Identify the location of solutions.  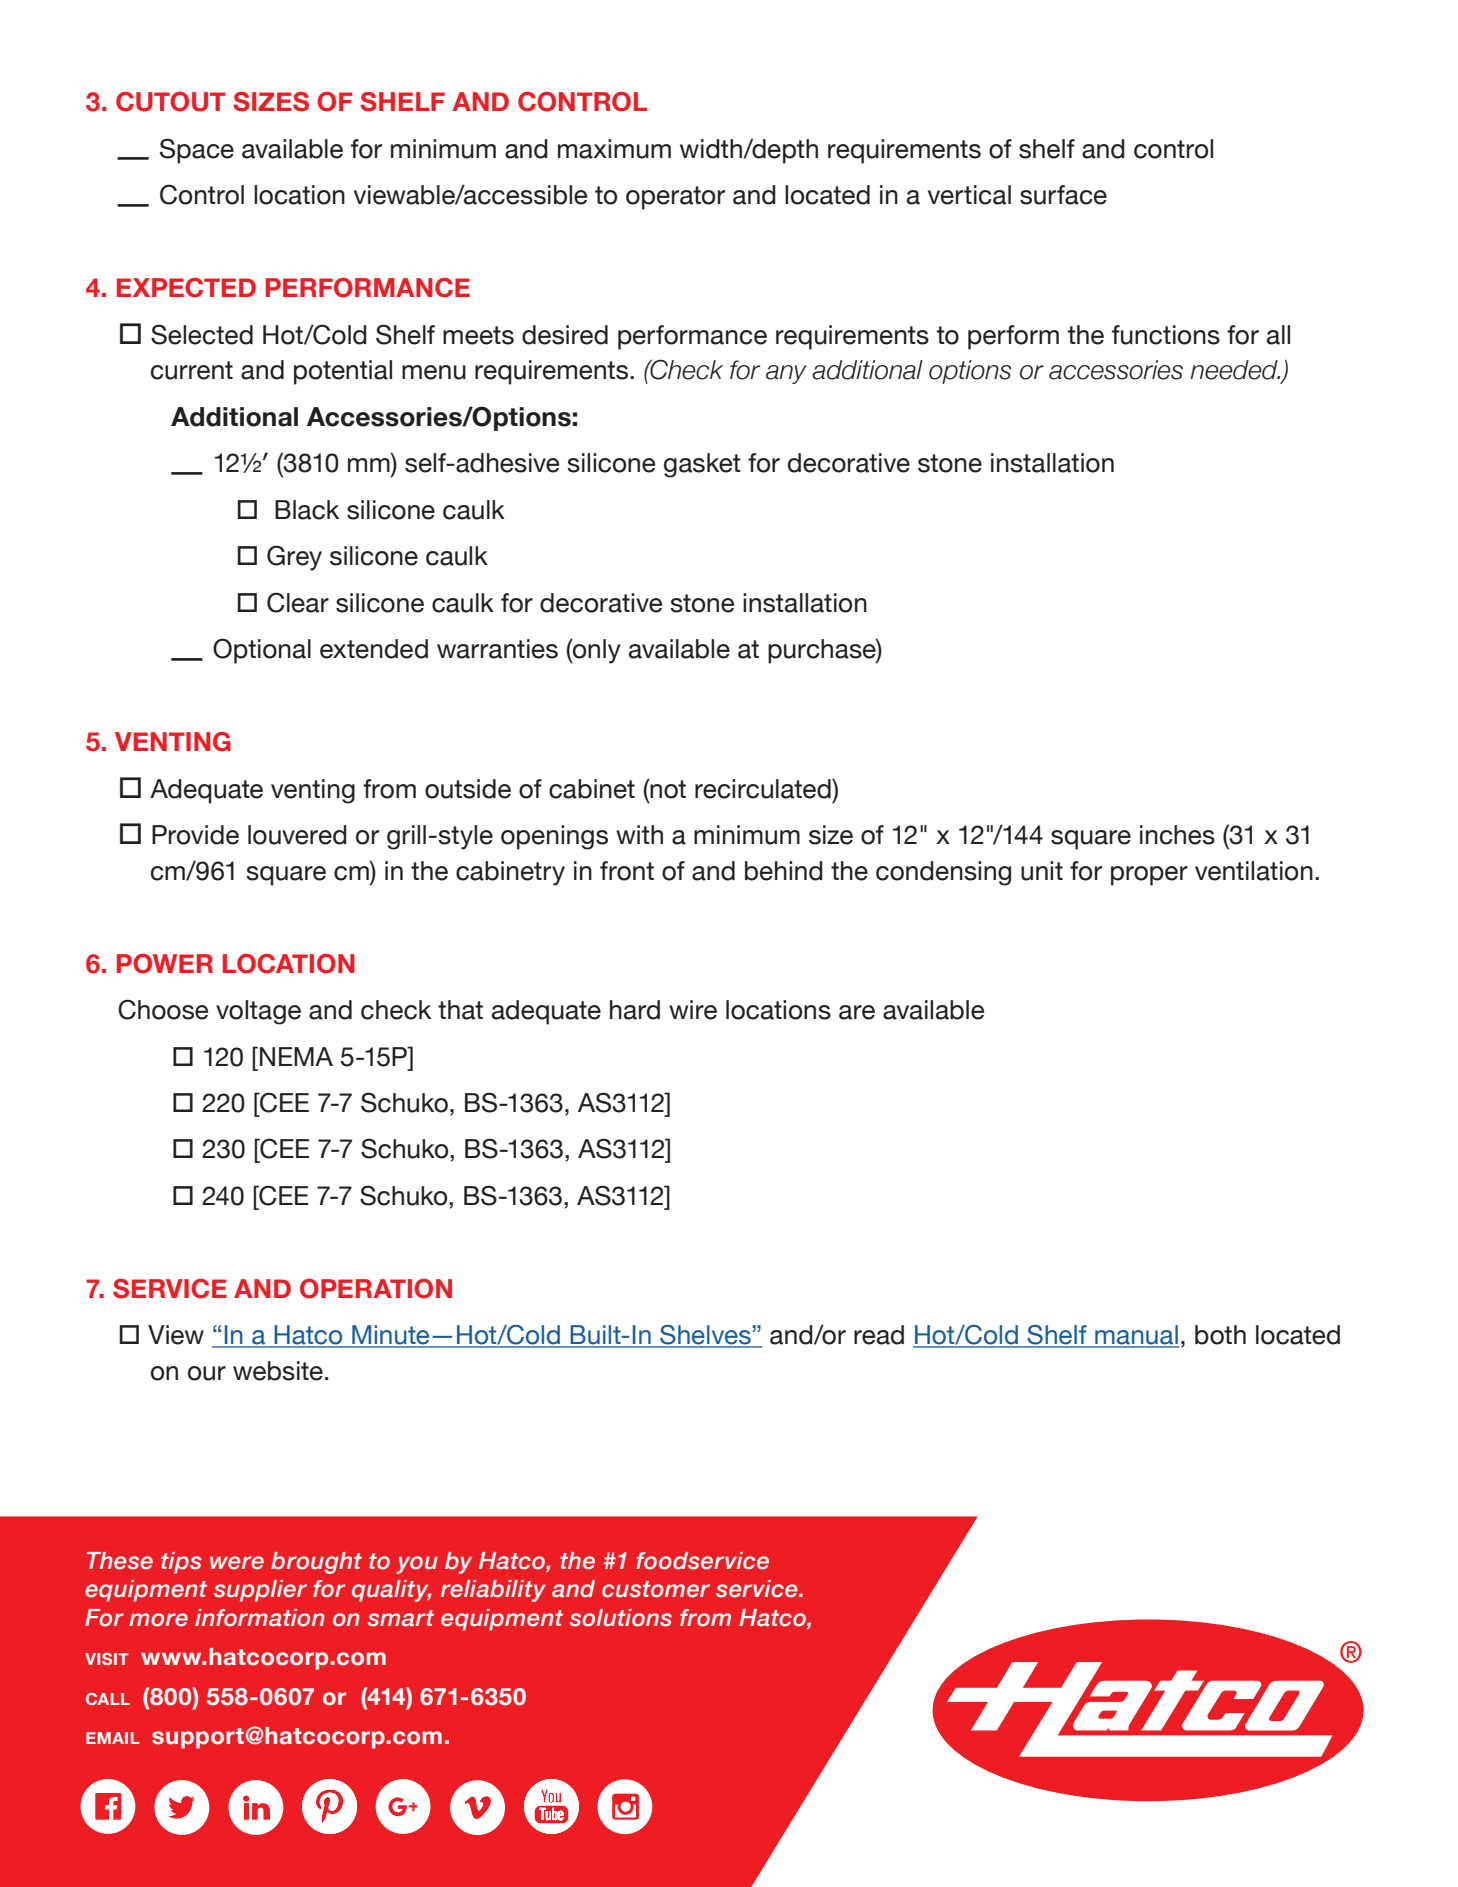
(621, 1618).
